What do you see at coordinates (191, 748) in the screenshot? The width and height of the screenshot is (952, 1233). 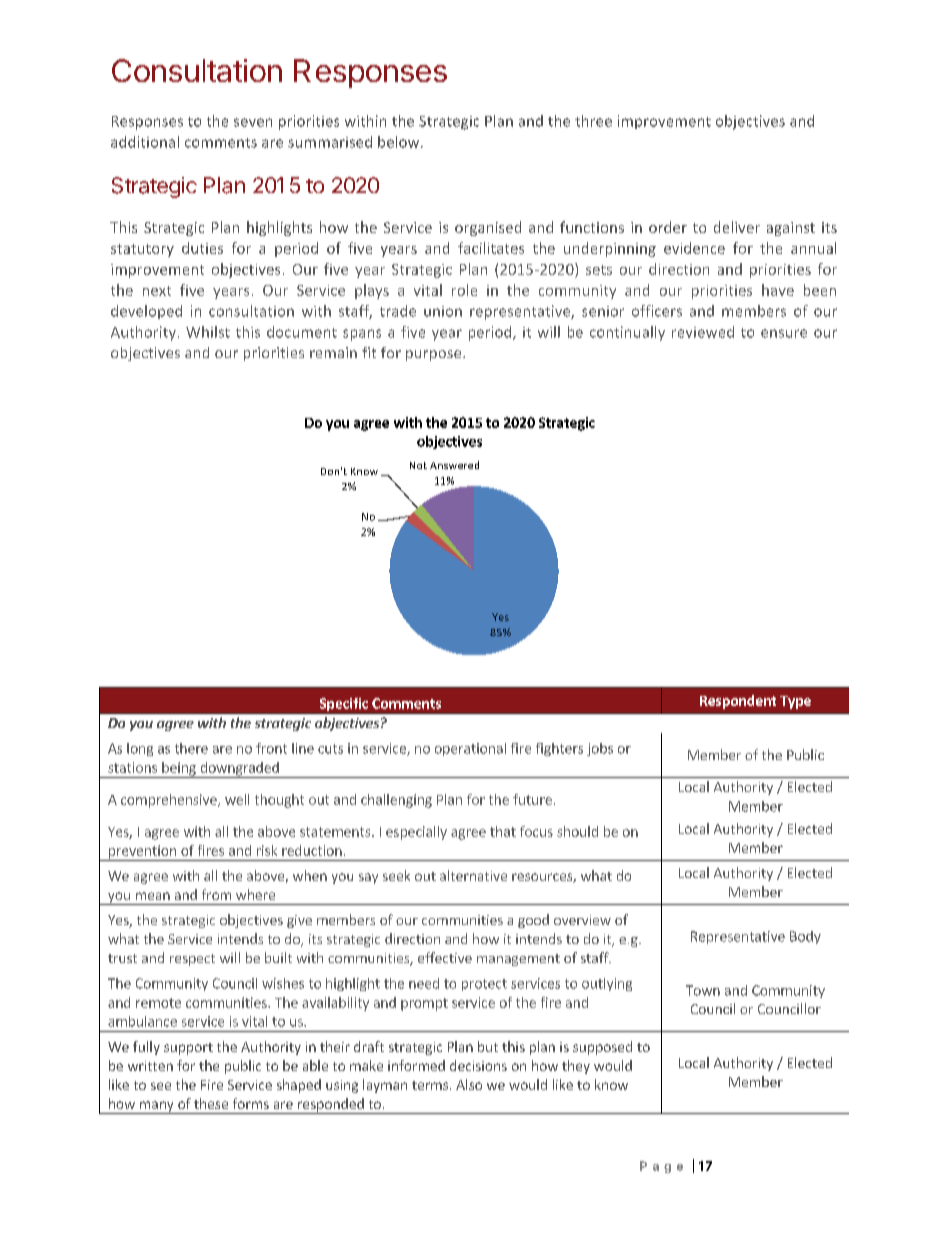 I see `there` at bounding box center [191, 748].
